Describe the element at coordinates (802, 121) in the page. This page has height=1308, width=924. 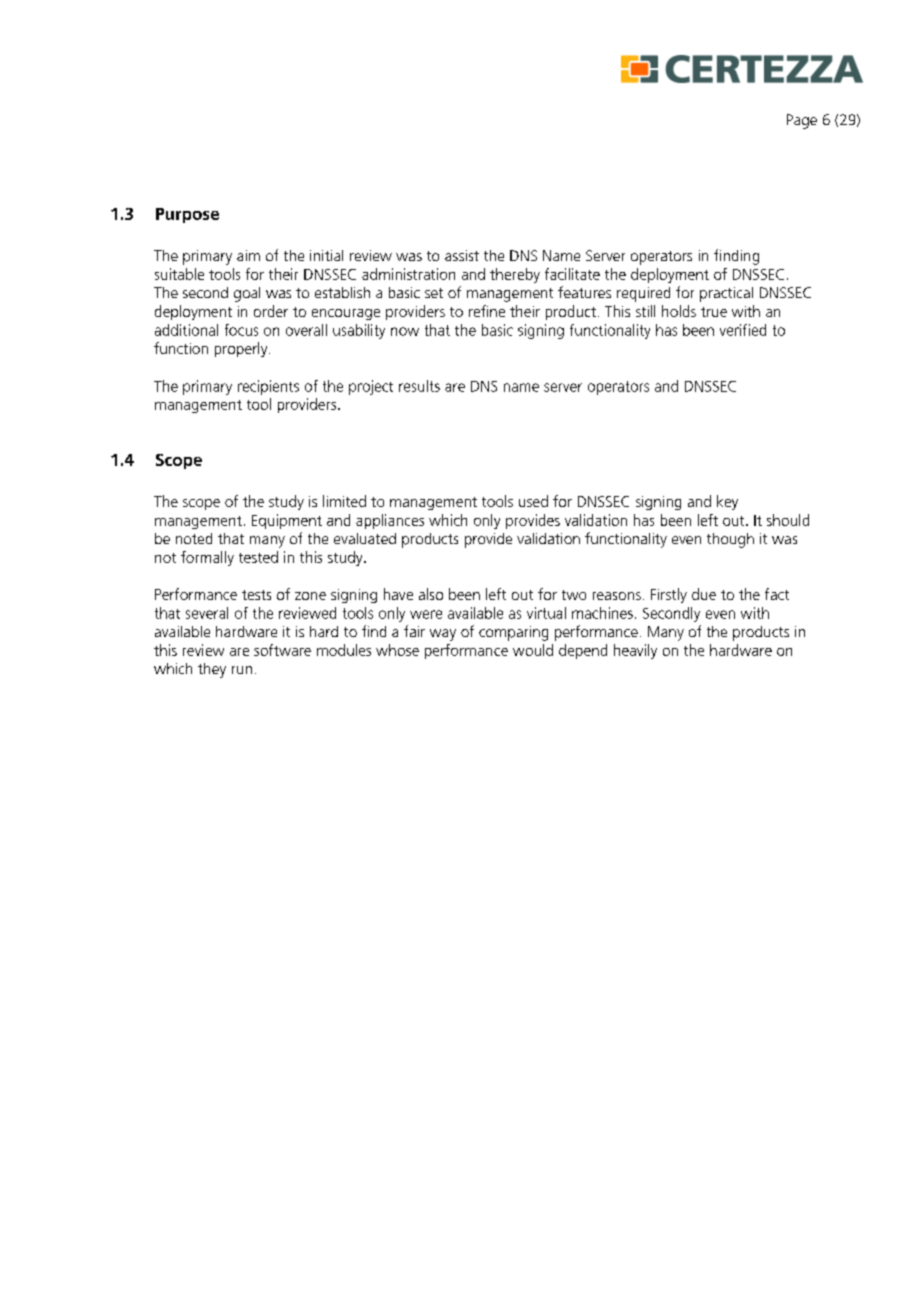
I see `Page` at that location.
